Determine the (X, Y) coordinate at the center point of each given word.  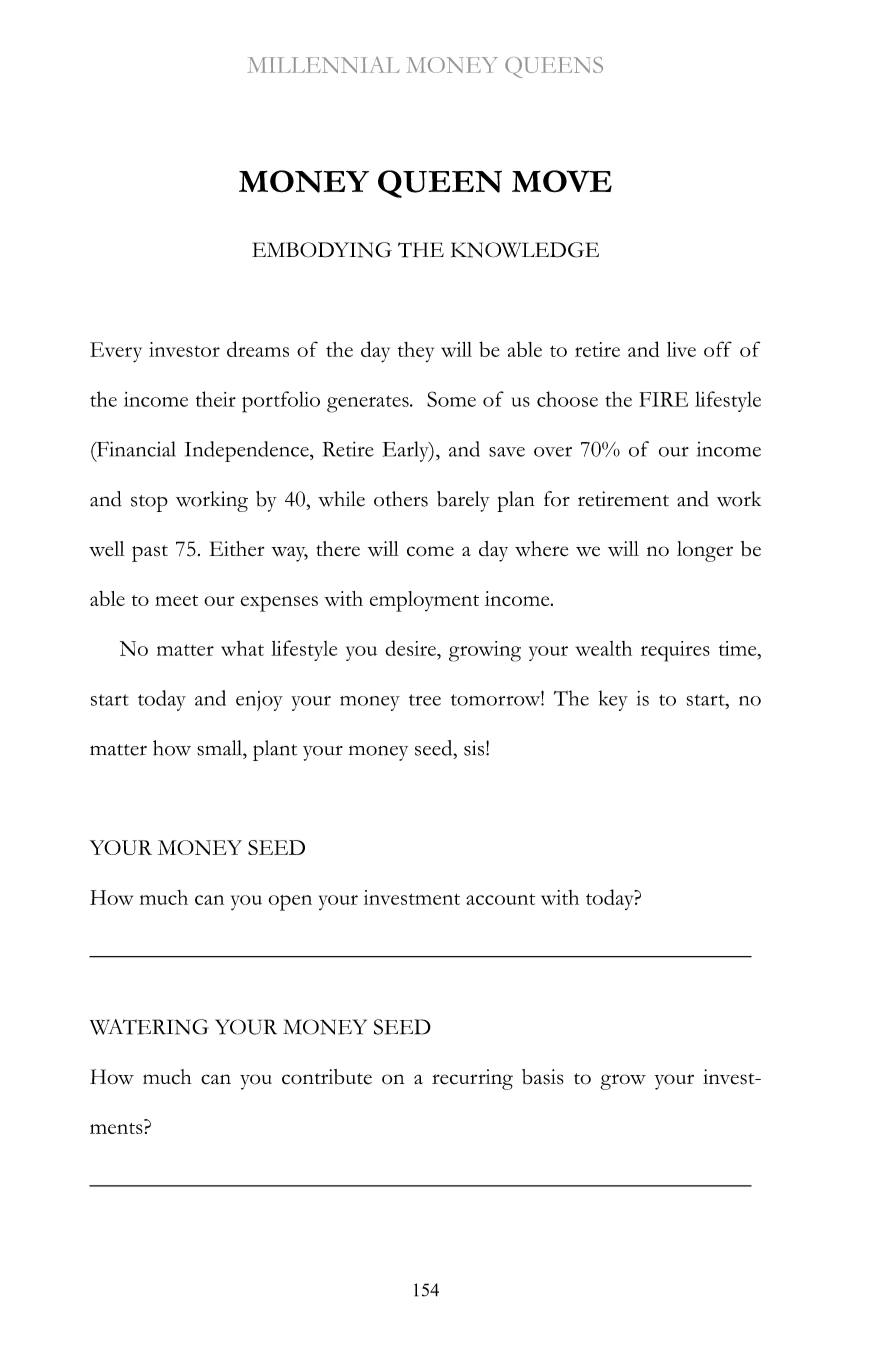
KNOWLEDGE (525, 250)
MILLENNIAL (324, 65)
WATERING (149, 1027)
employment (424, 601)
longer (705, 551)
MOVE (562, 181)
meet (176, 600)
